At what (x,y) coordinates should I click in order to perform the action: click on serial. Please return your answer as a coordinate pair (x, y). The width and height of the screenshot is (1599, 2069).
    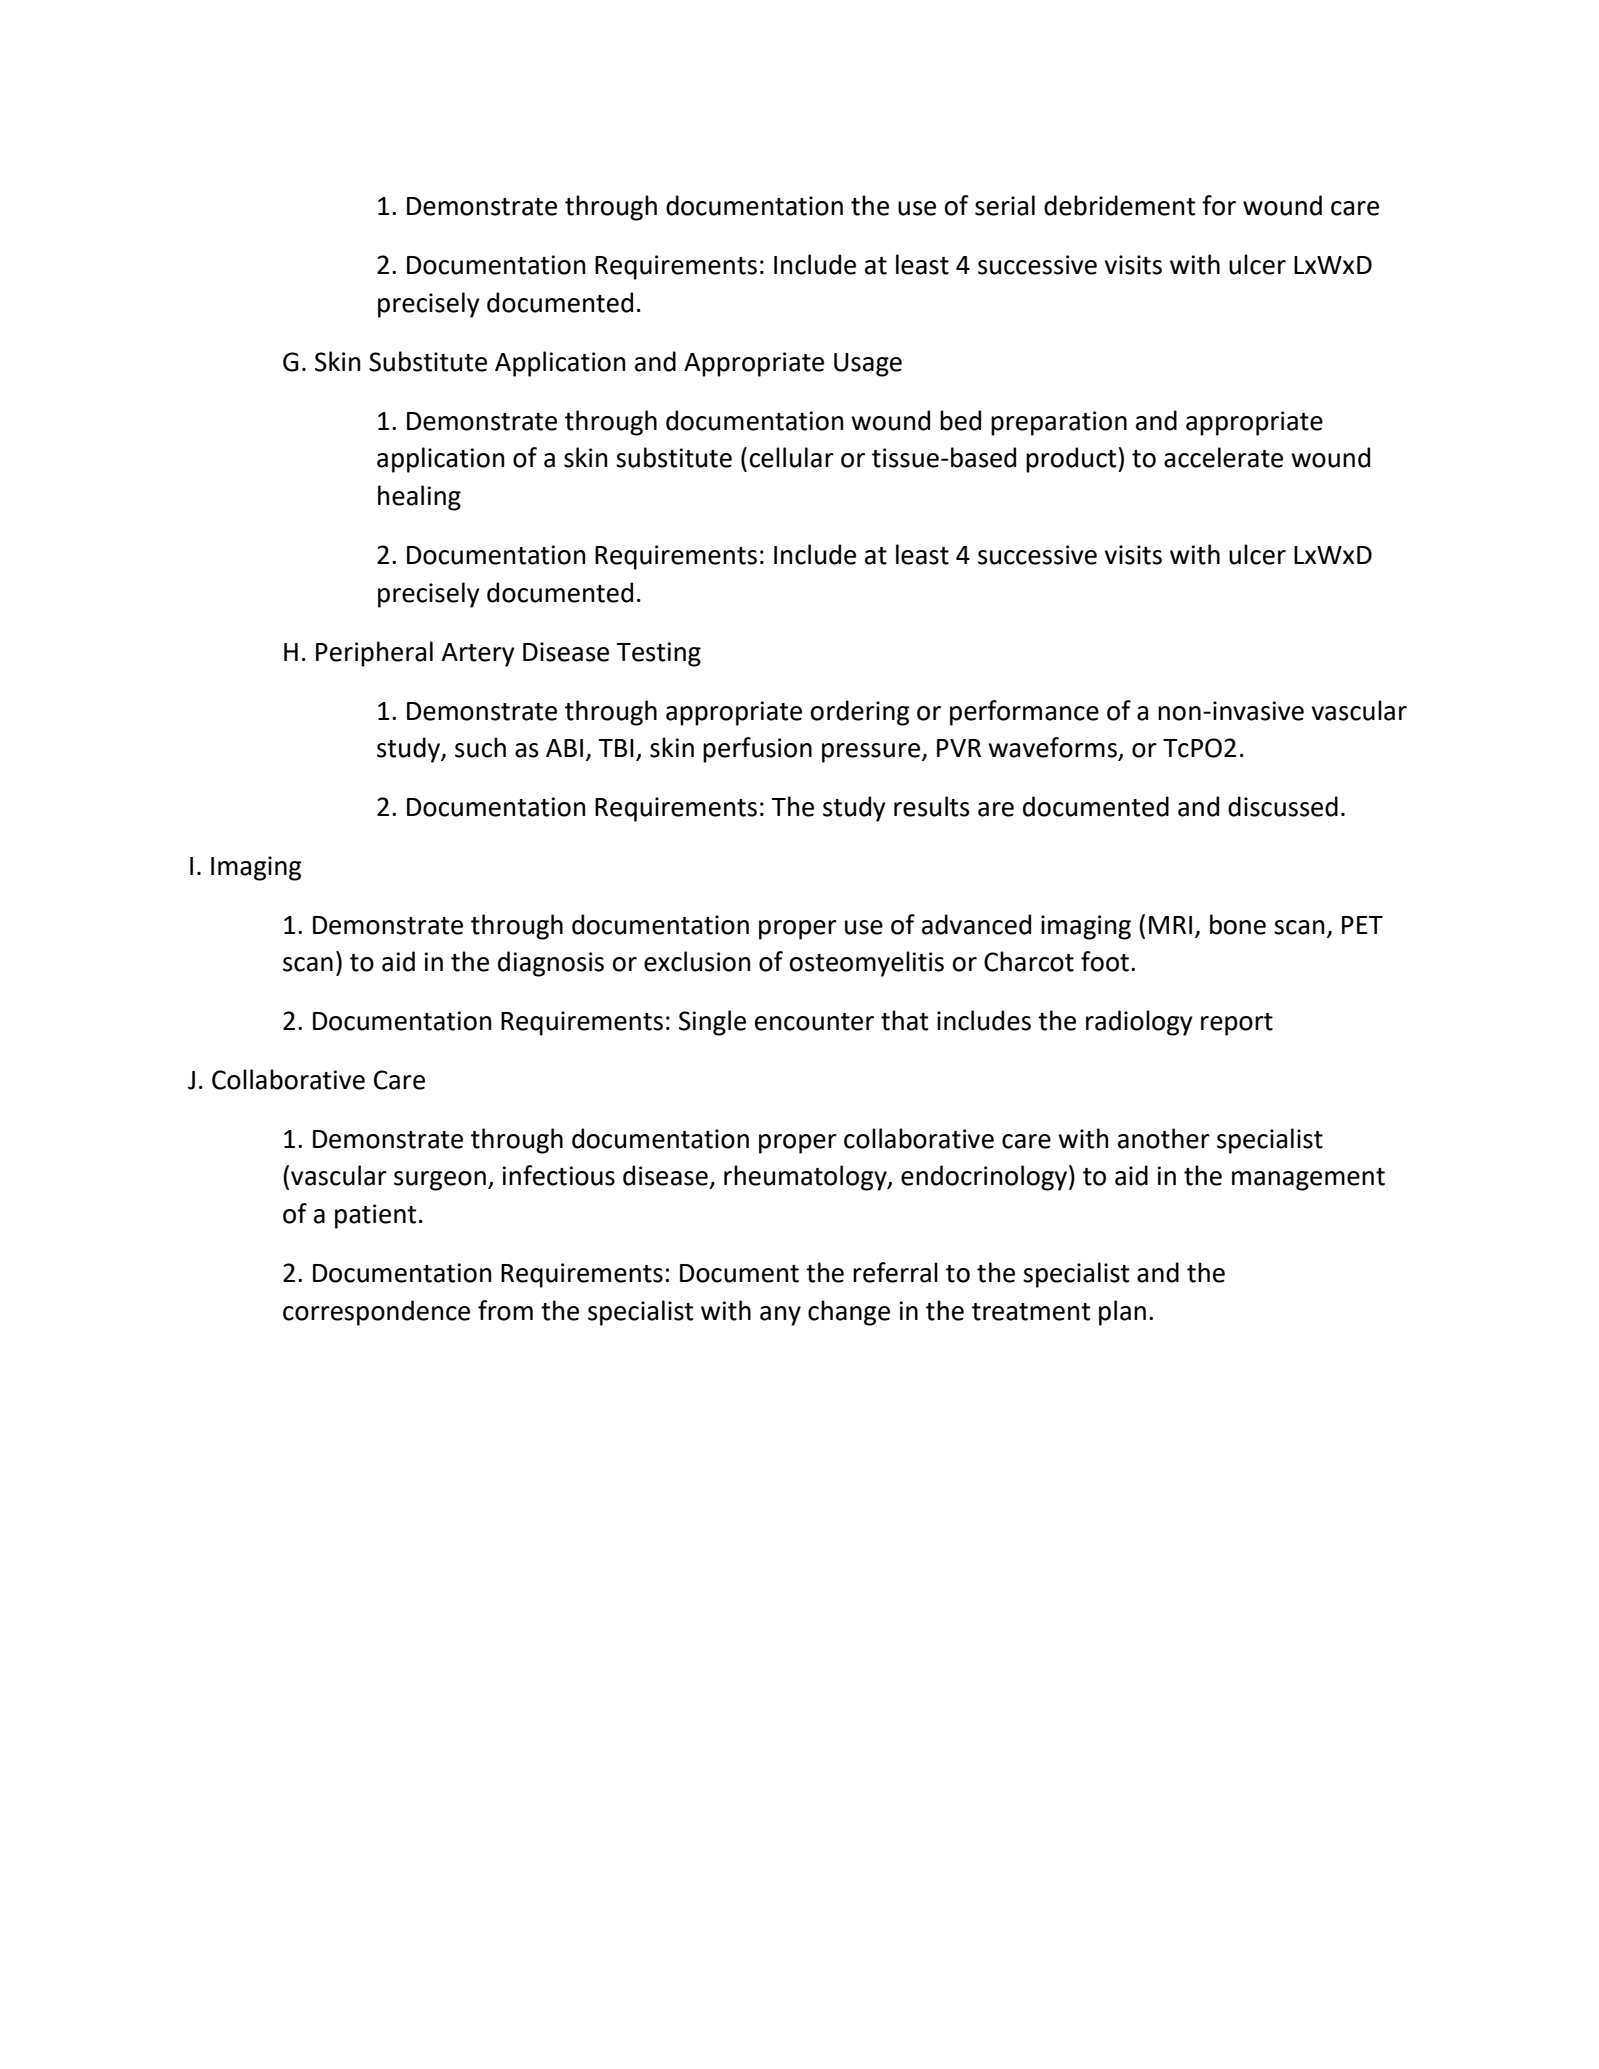
    Looking at the image, I should click on (1005, 205).
